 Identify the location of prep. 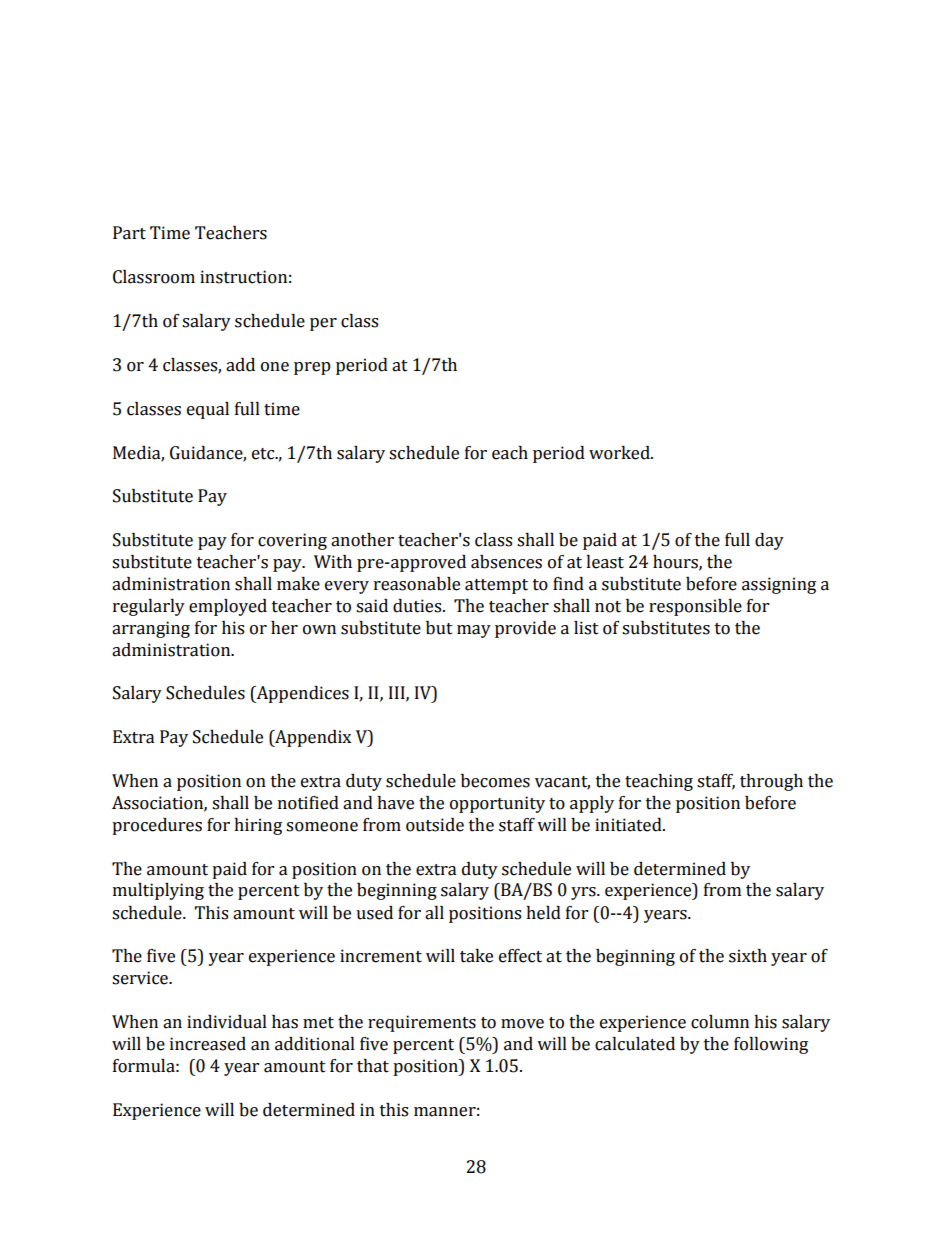
(312, 368).
